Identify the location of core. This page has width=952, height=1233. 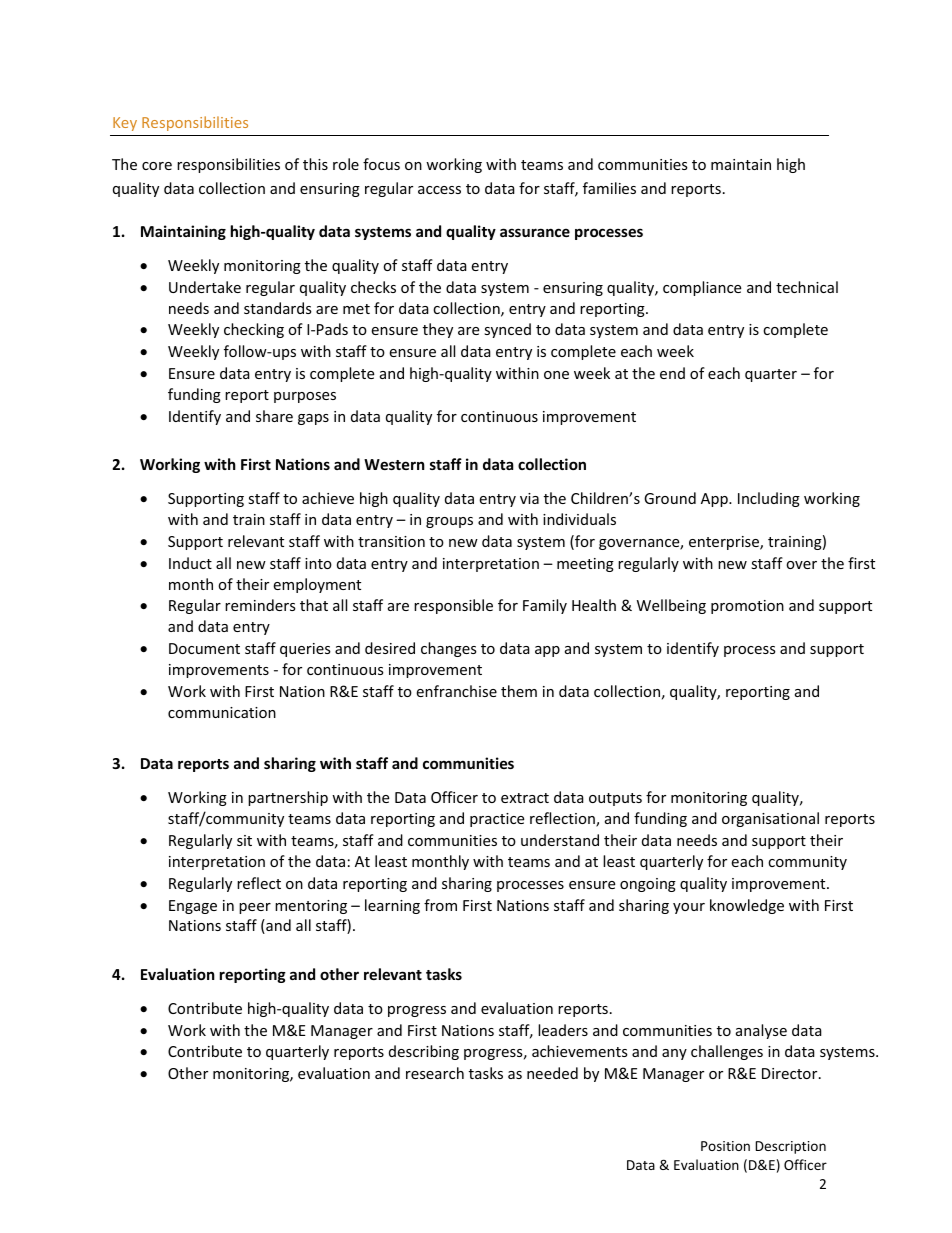
(157, 166).
